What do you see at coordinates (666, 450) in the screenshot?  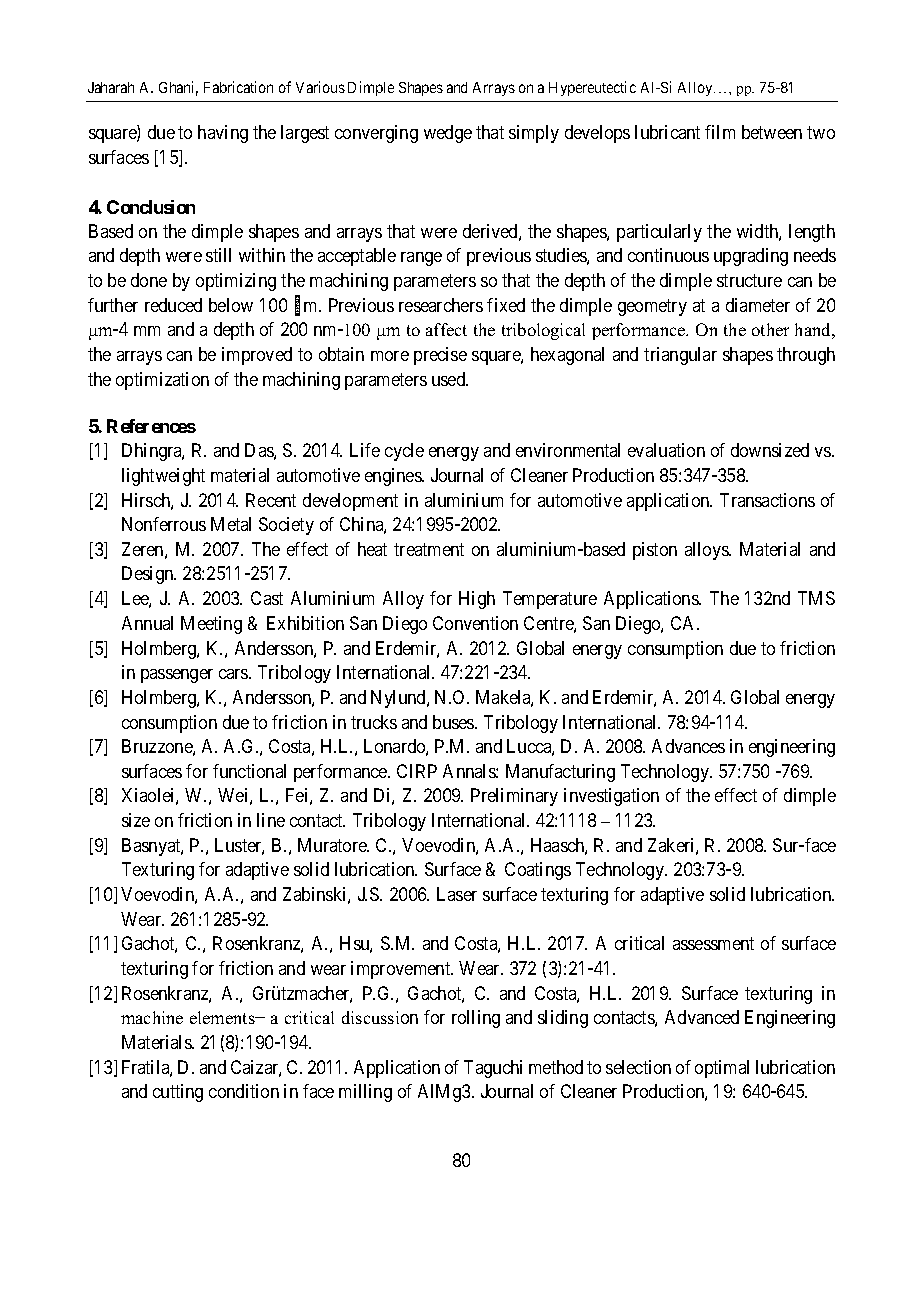 I see `evaluation` at bounding box center [666, 450].
